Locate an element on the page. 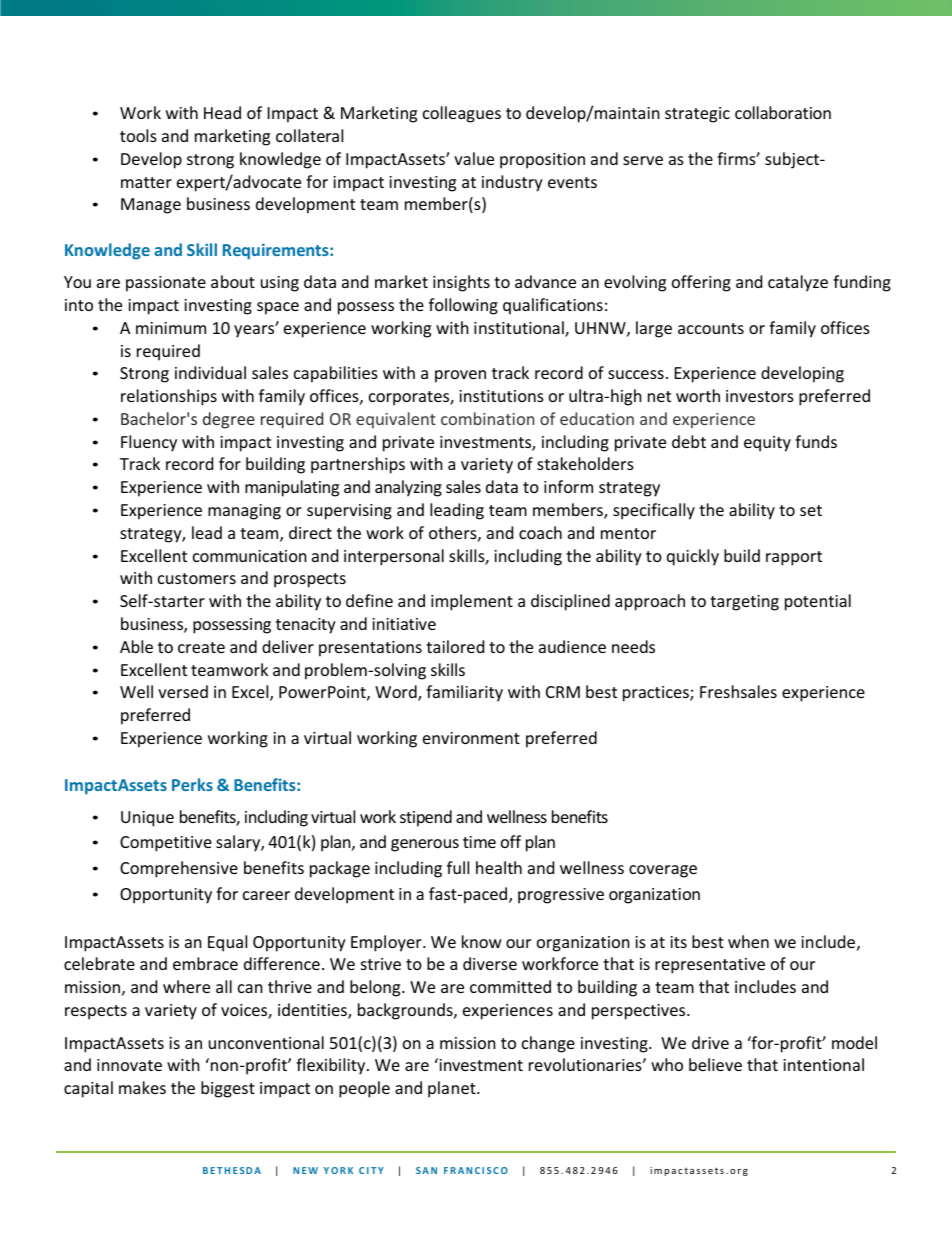  tools is located at coordinates (138, 135).
